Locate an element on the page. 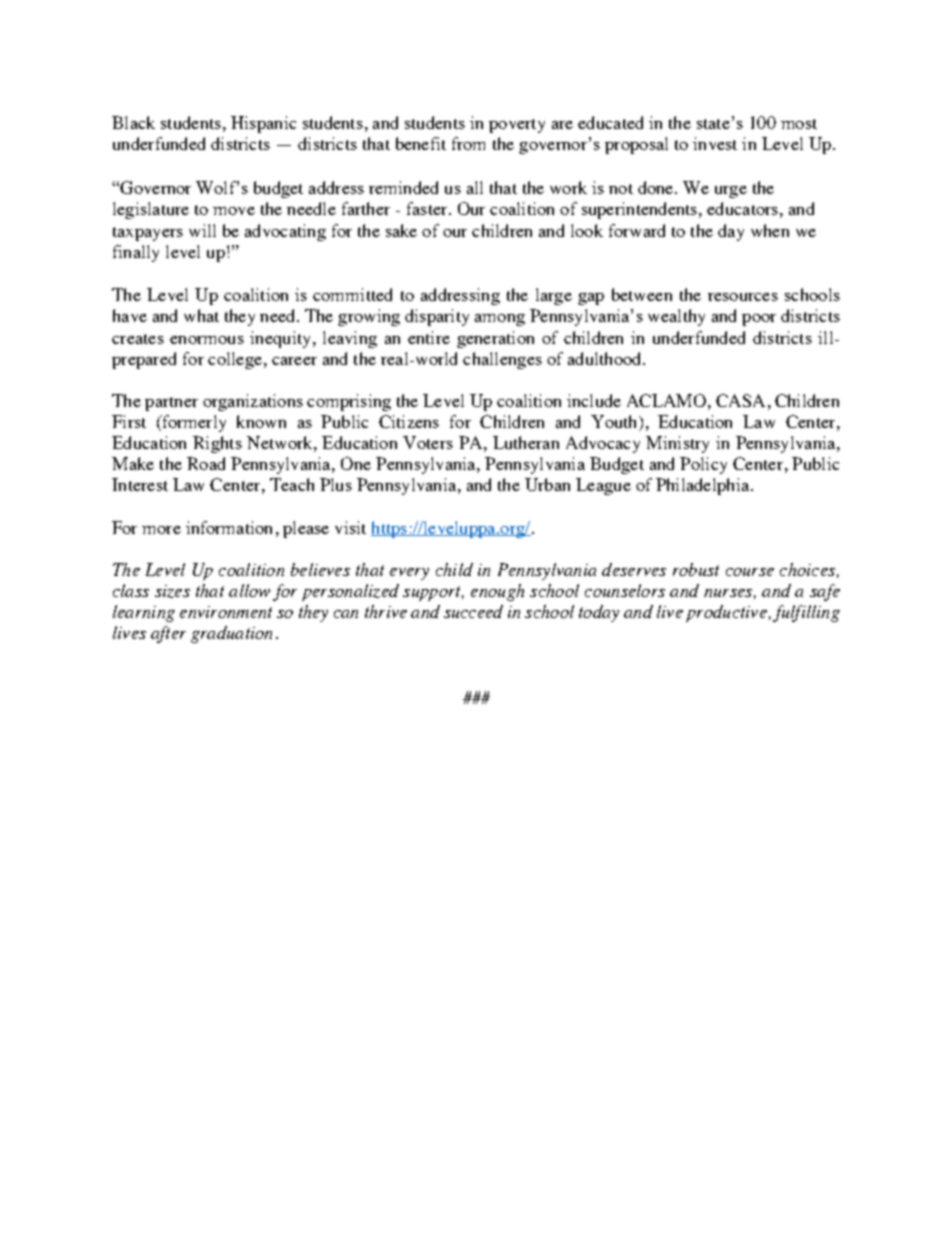 This document has width=952, height=1233. among is located at coordinates (500, 320).
